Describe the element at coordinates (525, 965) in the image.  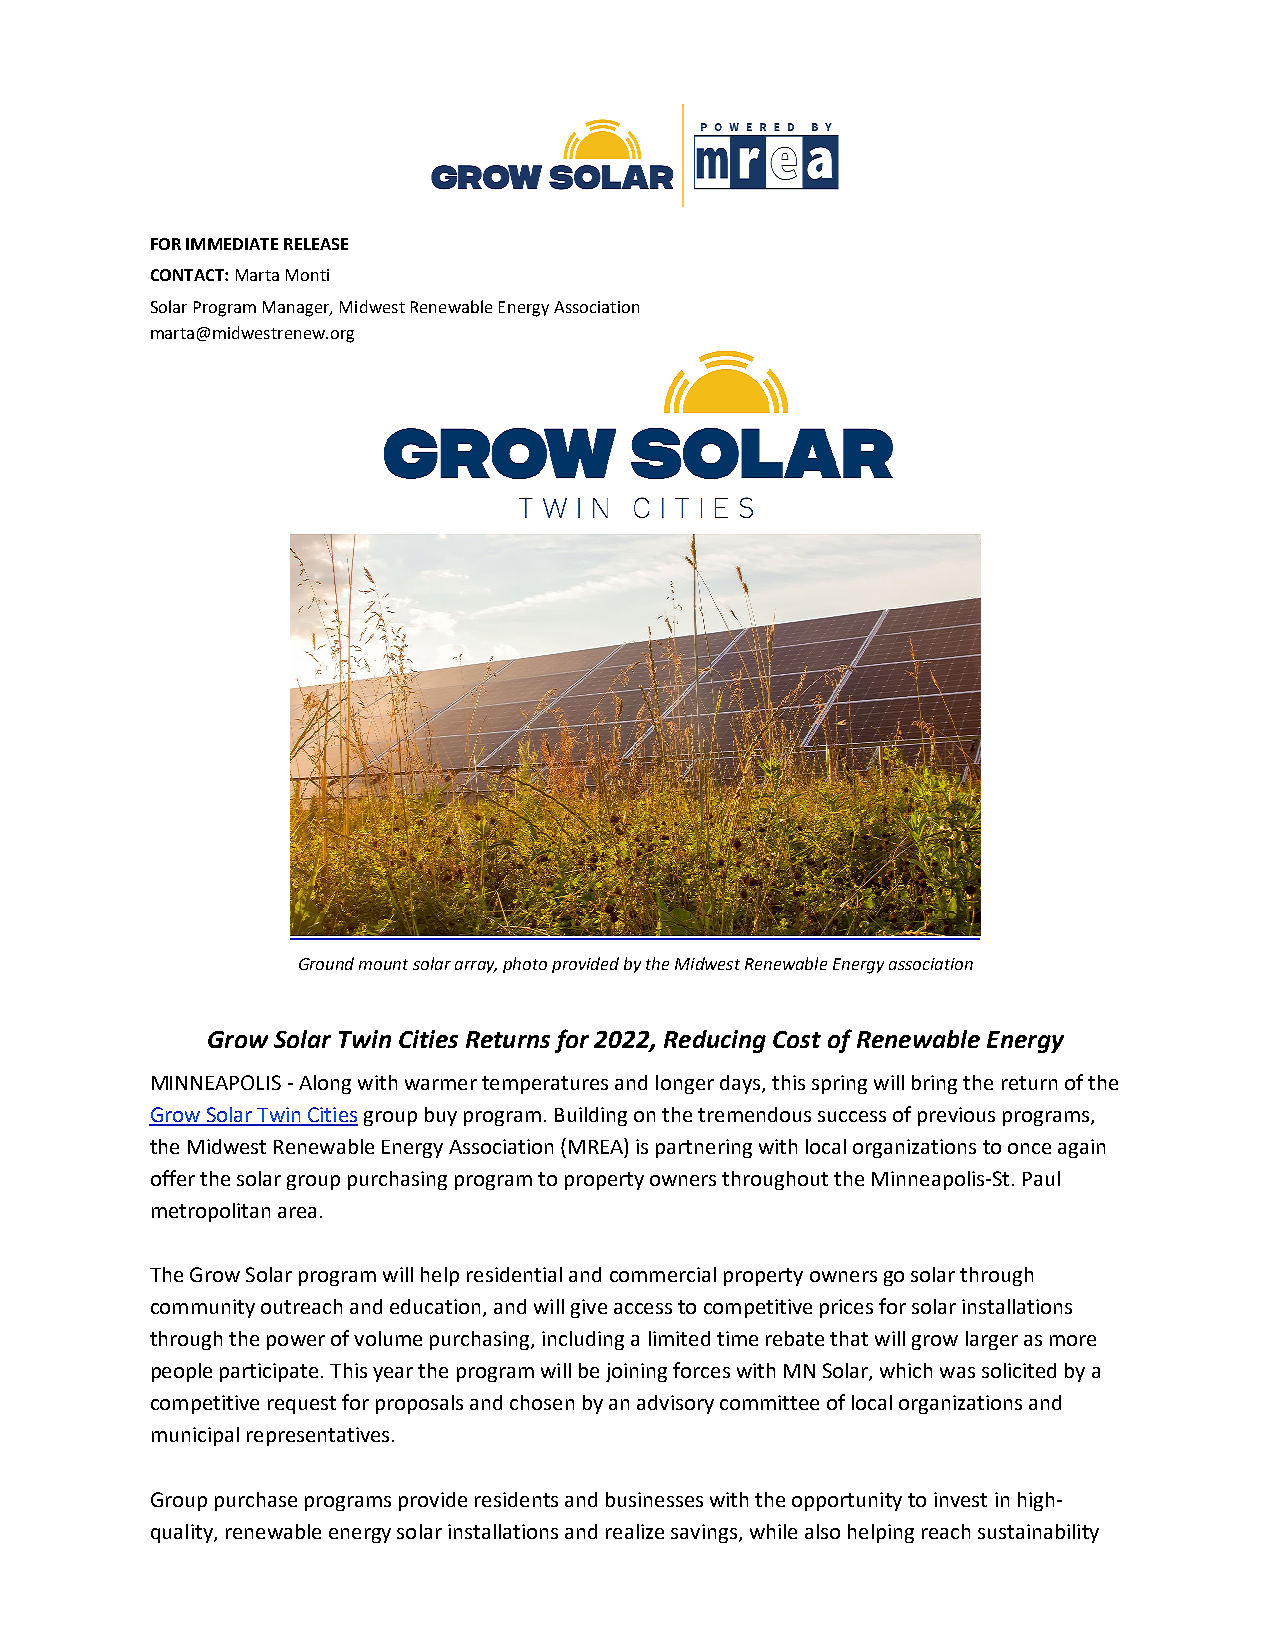
I see `photo` at that location.
